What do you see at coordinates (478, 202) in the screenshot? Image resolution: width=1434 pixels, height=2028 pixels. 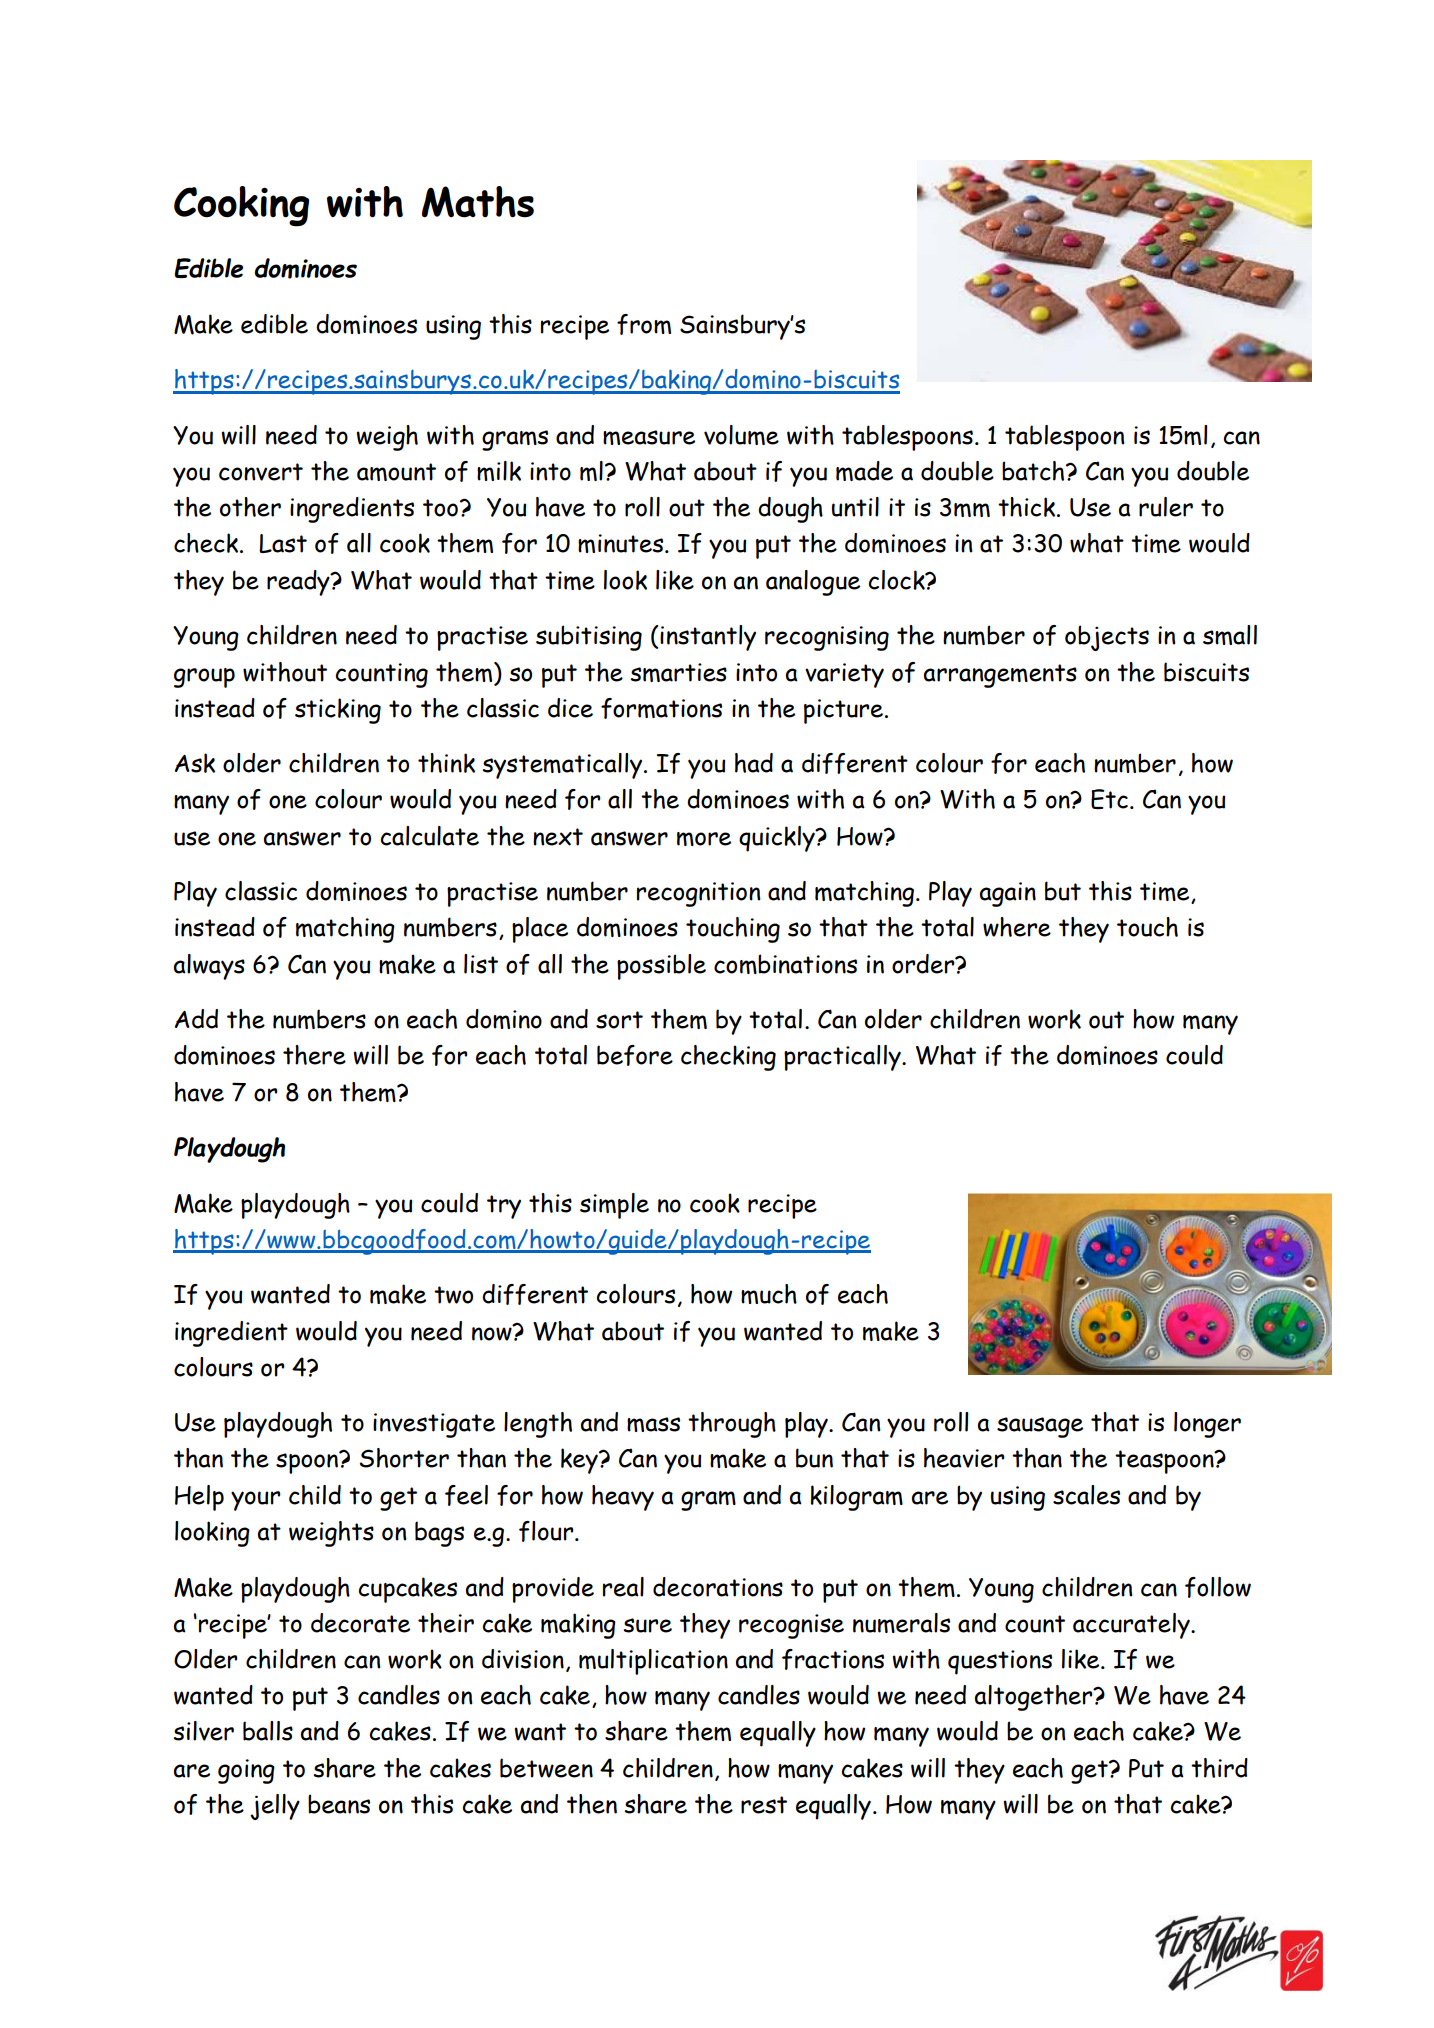 I see `Maths` at bounding box center [478, 202].
